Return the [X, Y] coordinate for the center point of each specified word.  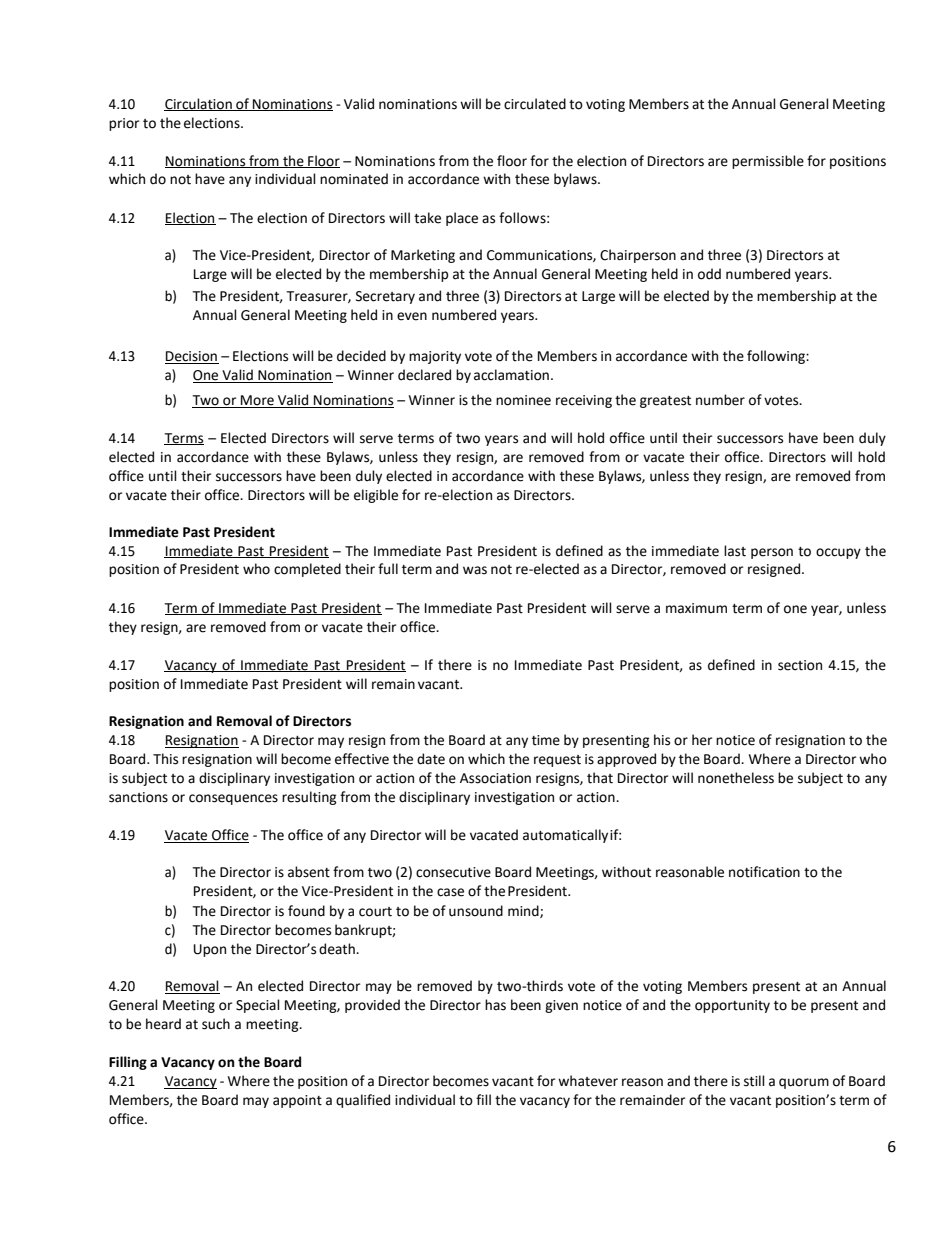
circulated [535, 104]
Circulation [199, 104]
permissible [768, 162]
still [754, 1081]
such [216, 1024]
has [495, 1005]
